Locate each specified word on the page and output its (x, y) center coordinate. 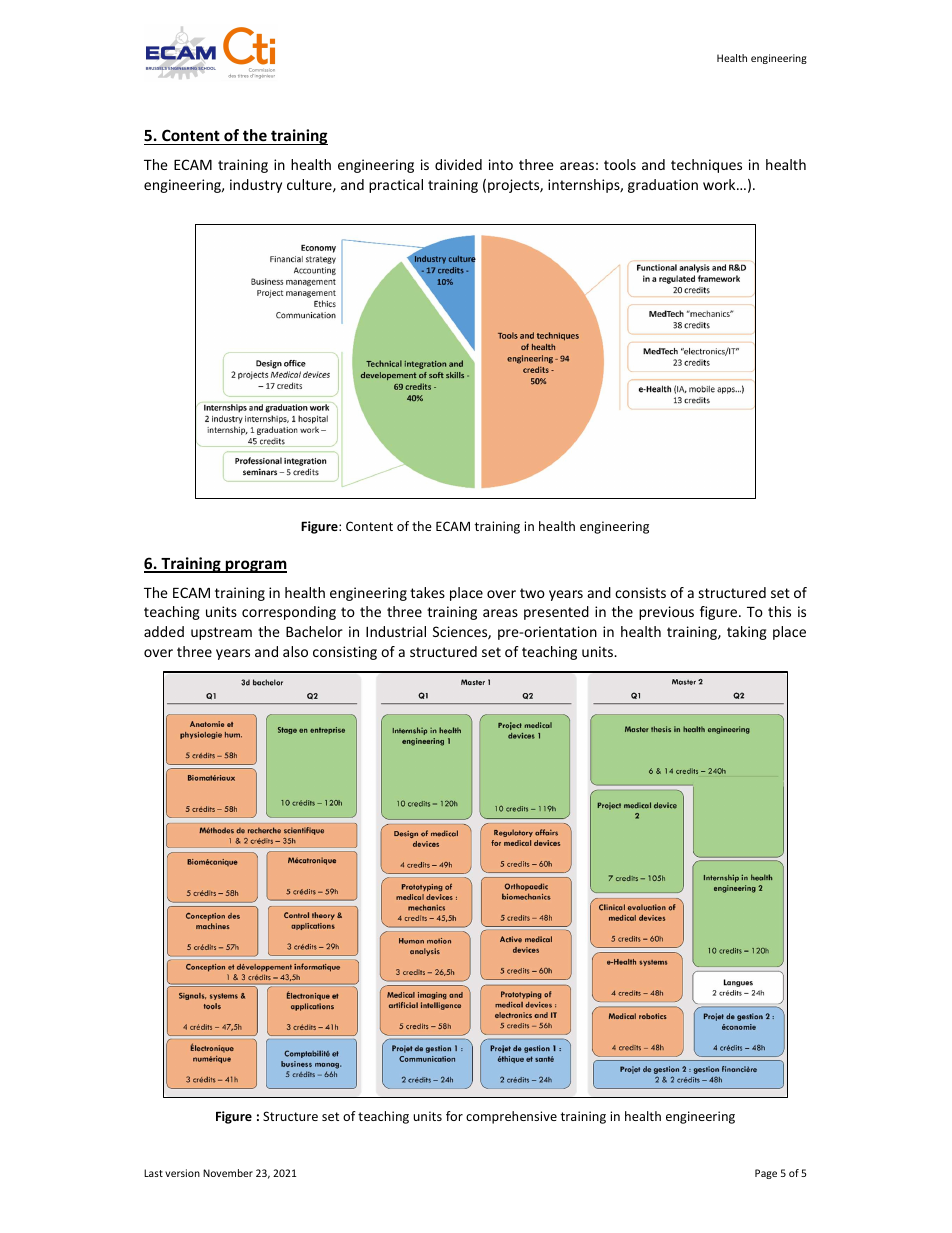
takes (427, 592)
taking (747, 633)
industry (256, 186)
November (228, 1173)
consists (640, 592)
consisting (345, 653)
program (255, 566)
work (720, 184)
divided (458, 164)
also (295, 651)
